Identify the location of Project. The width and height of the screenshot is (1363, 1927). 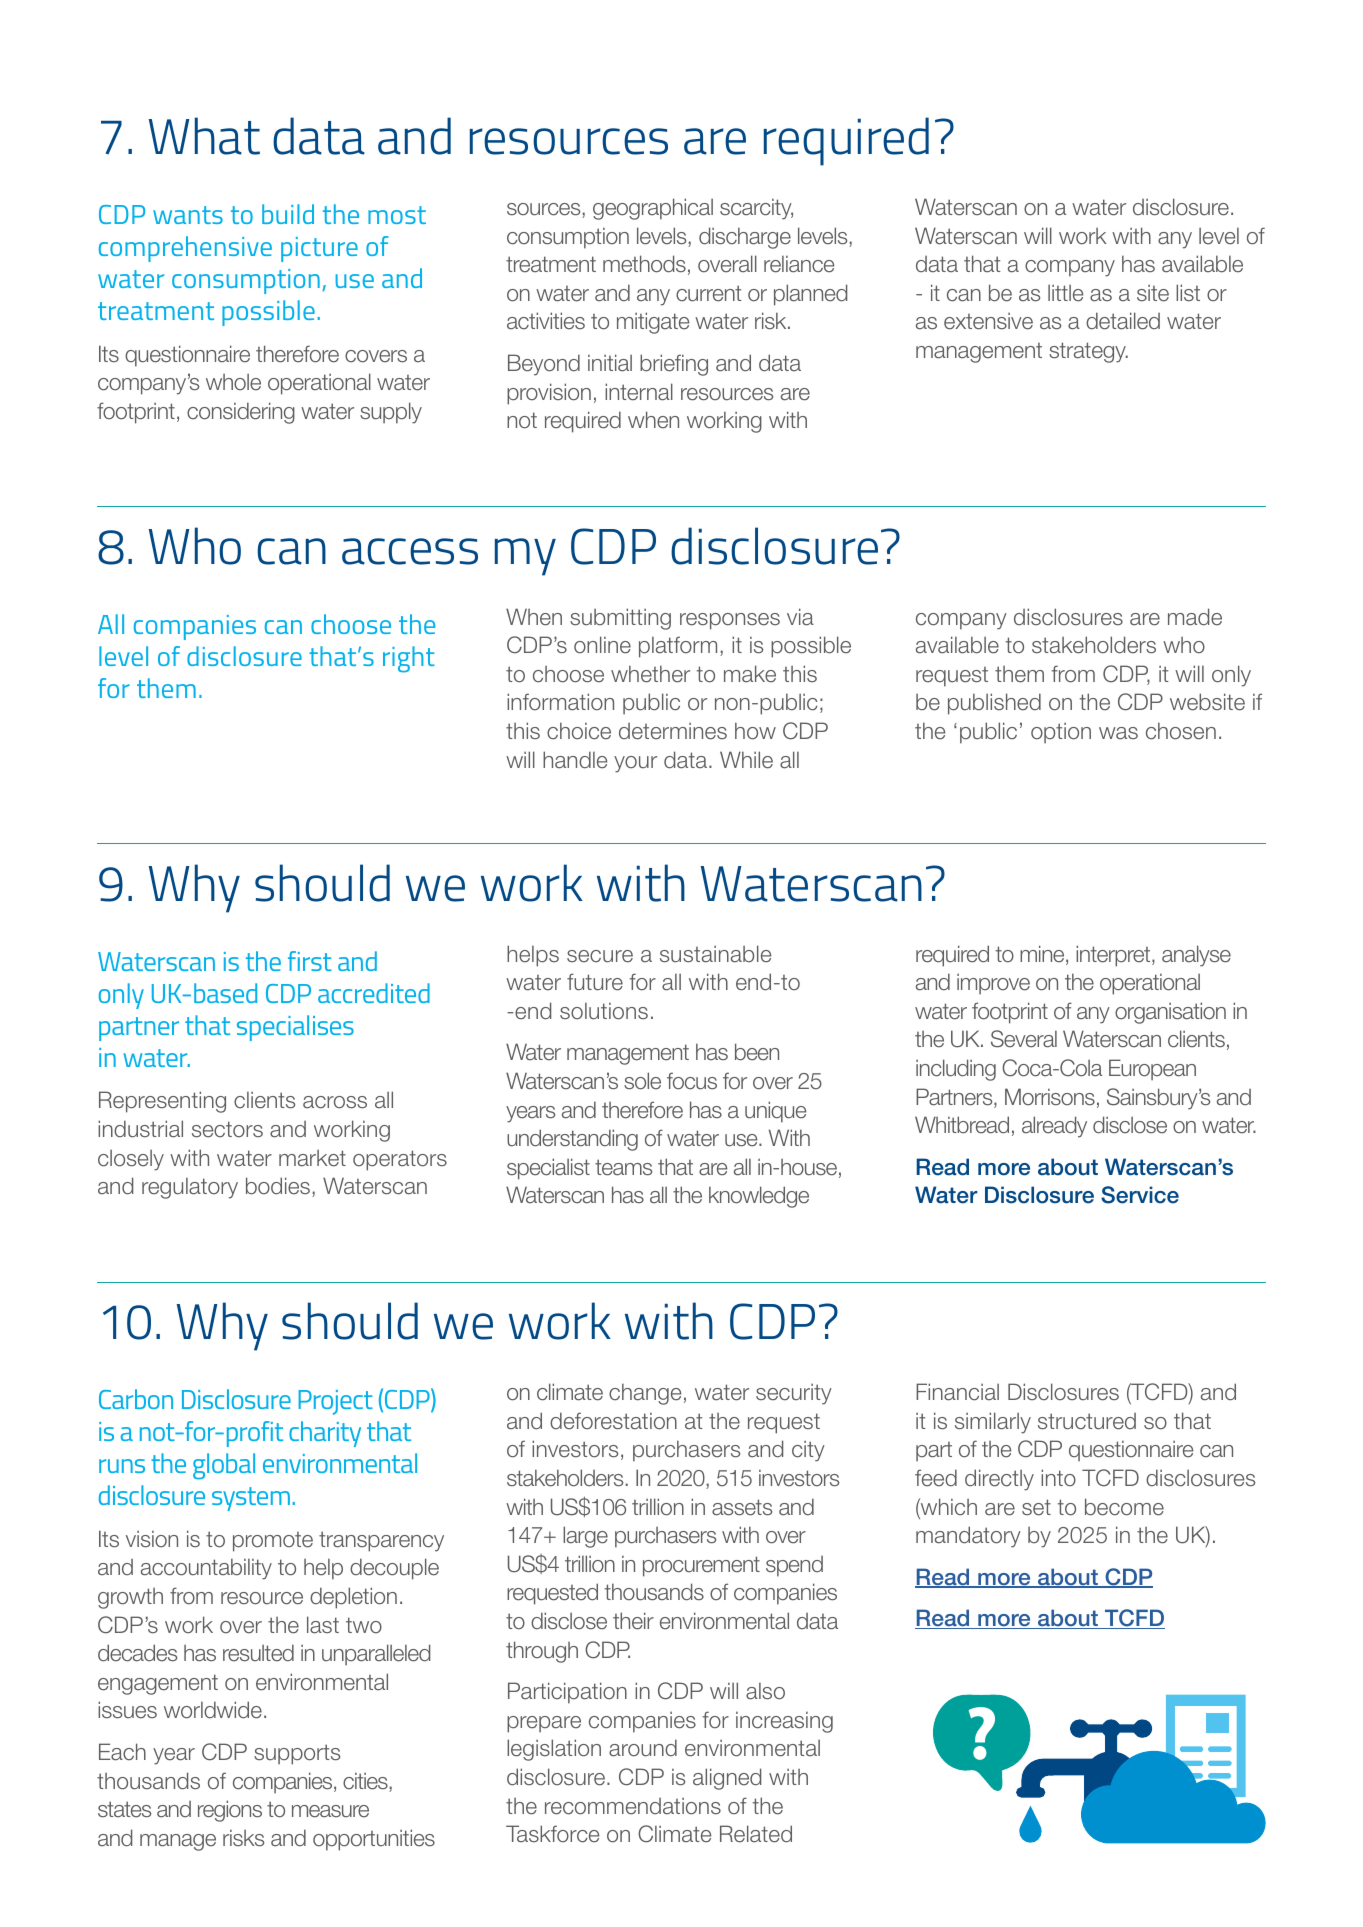
(336, 1402).
